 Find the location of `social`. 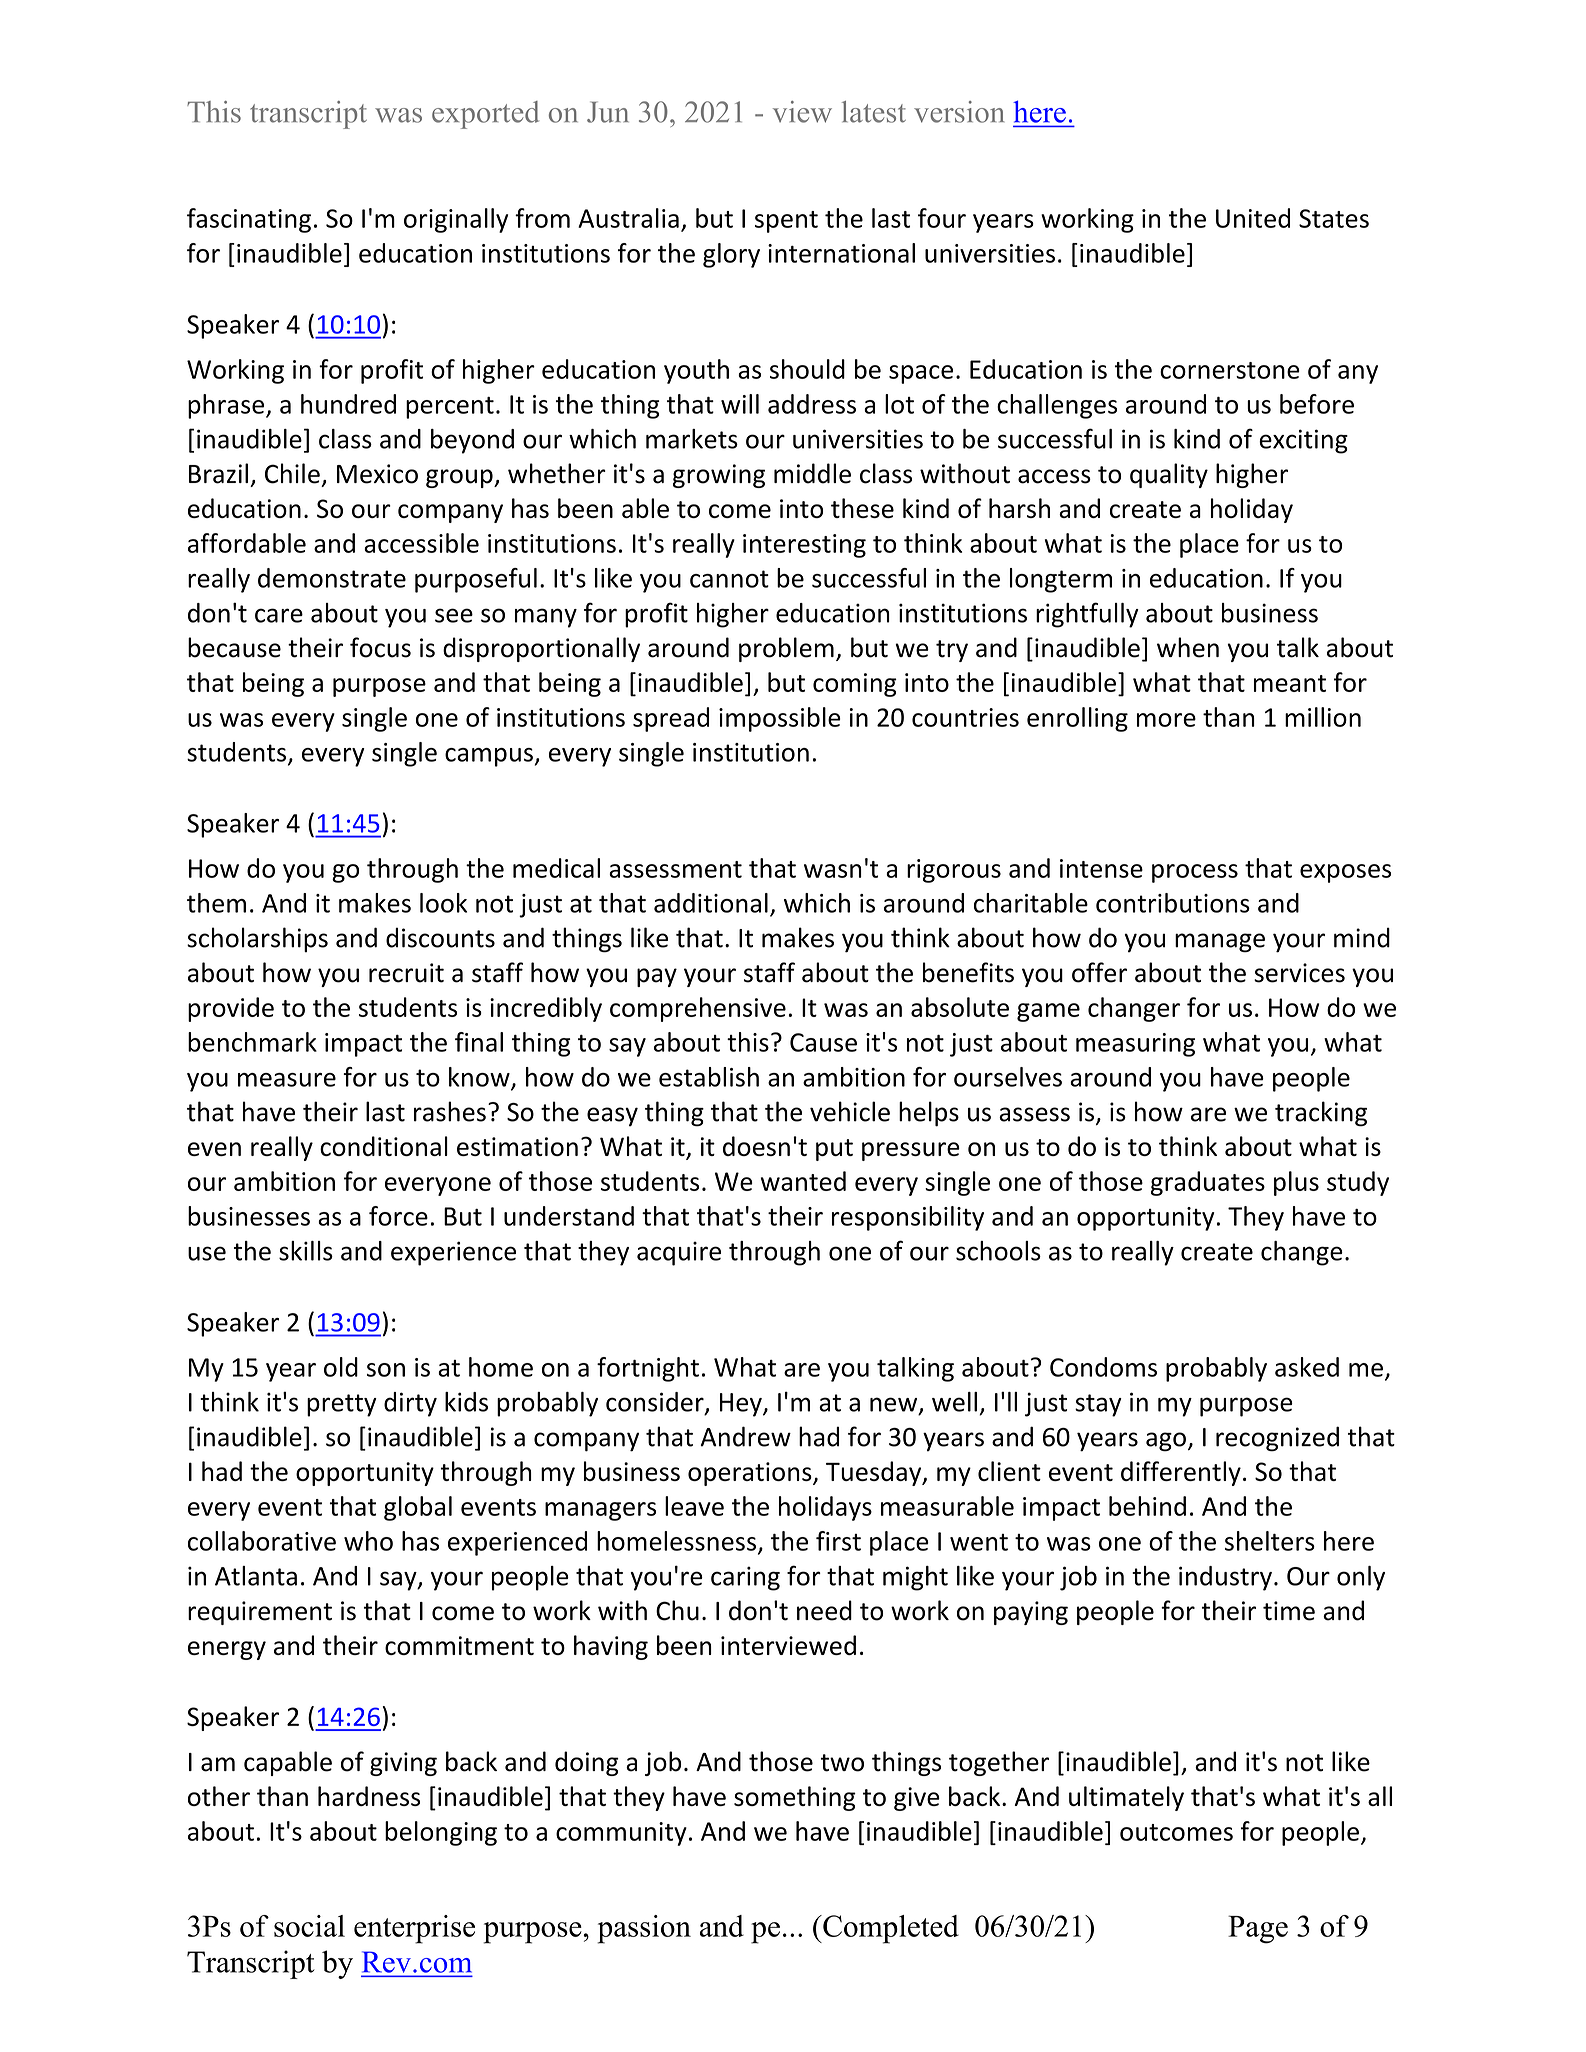

social is located at coordinates (309, 1926).
